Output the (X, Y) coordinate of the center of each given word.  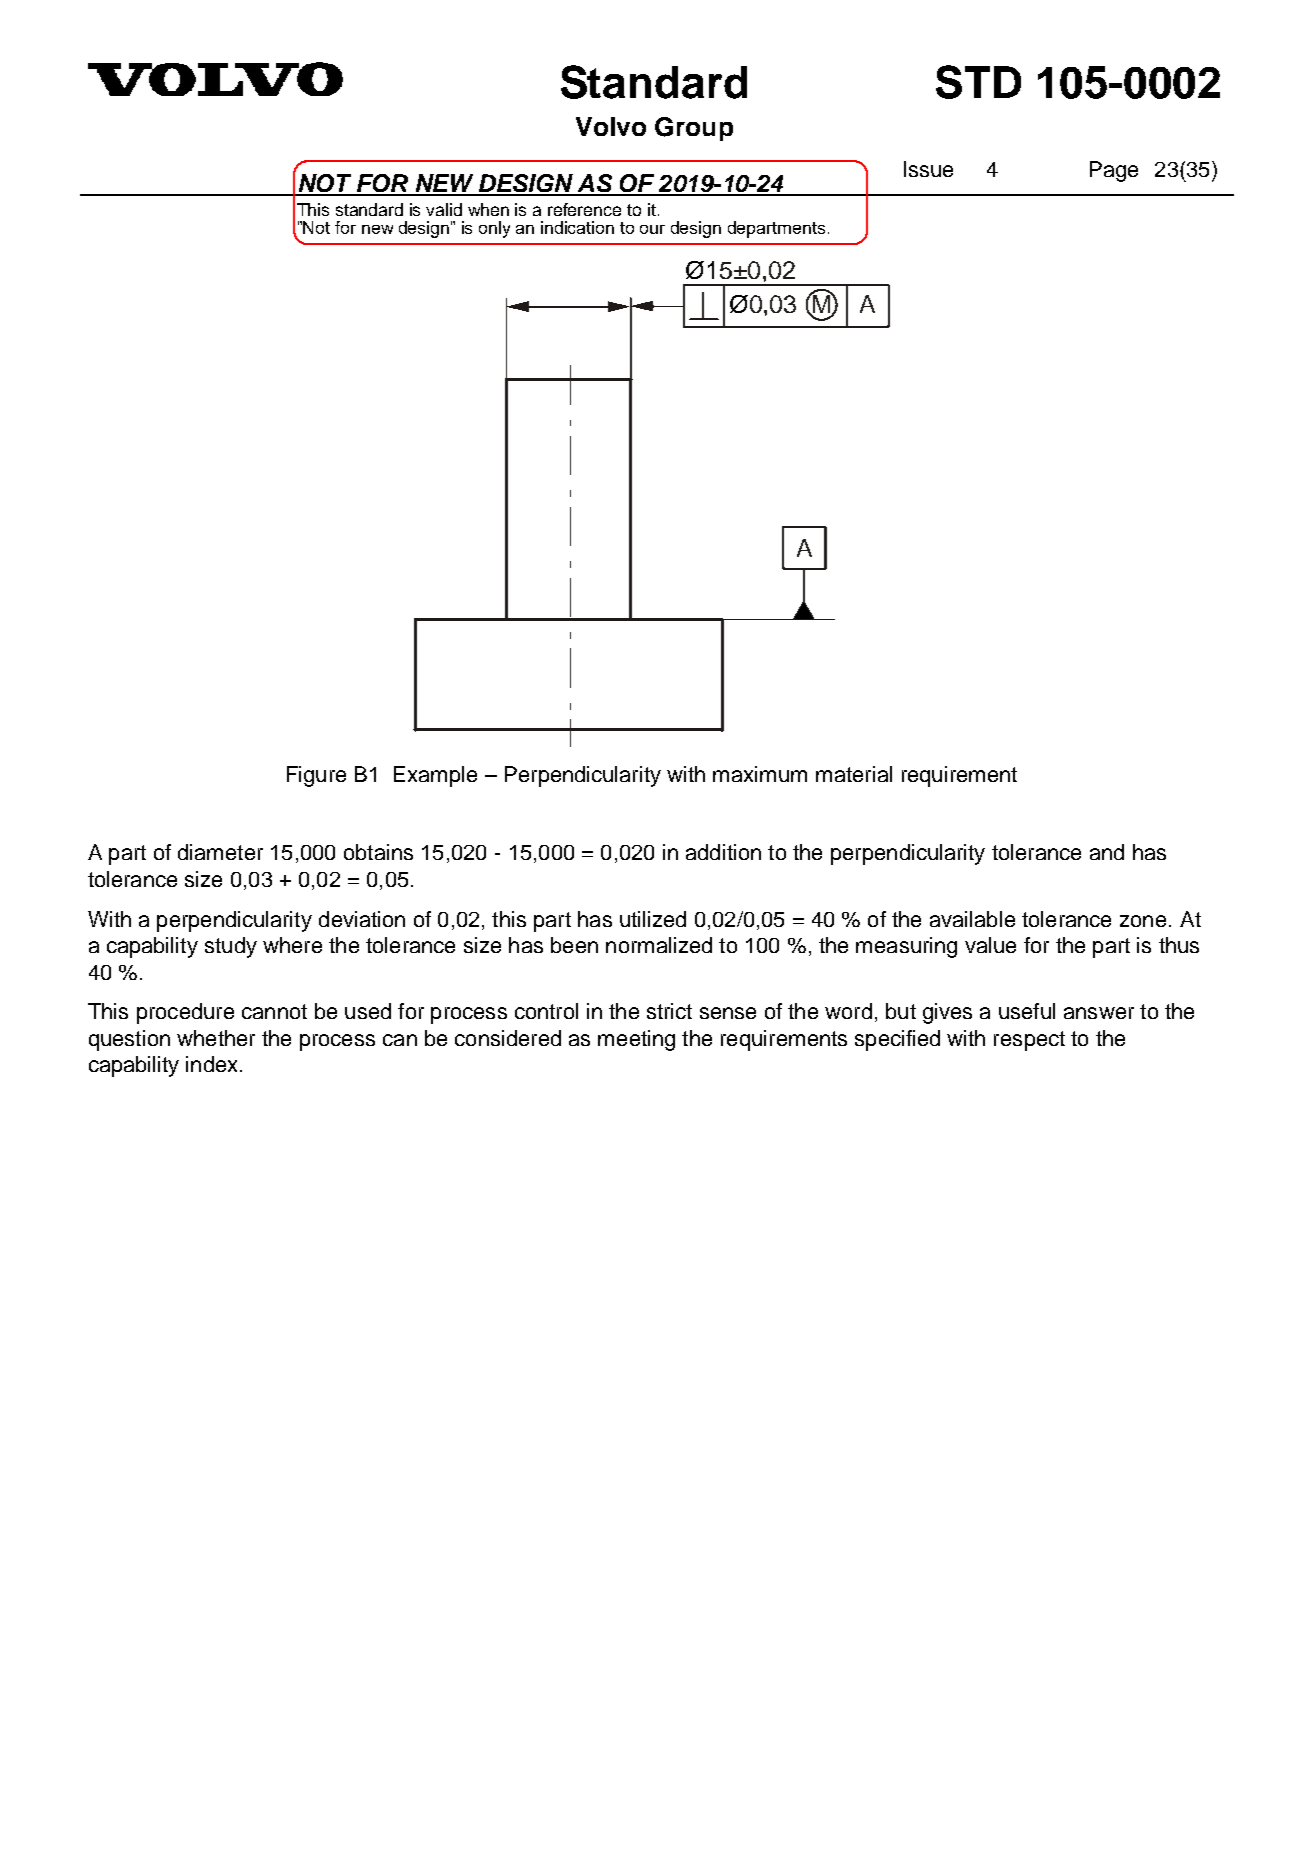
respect (1029, 1041)
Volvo (611, 126)
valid (444, 209)
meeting (636, 1040)
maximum (760, 774)
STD (978, 82)
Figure (316, 776)
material (854, 774)
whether (216, 1038)
